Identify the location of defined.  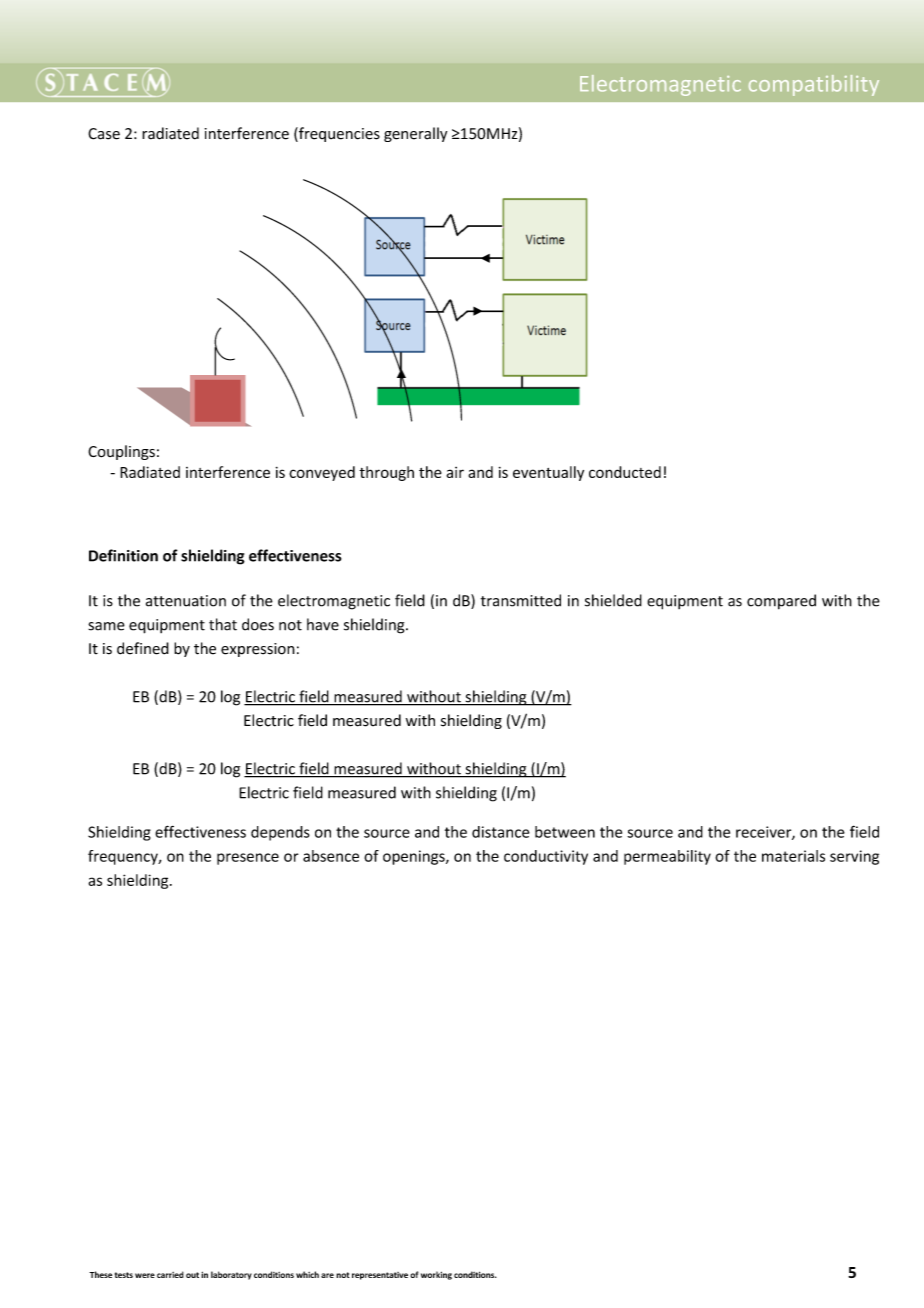
(143, 648).
